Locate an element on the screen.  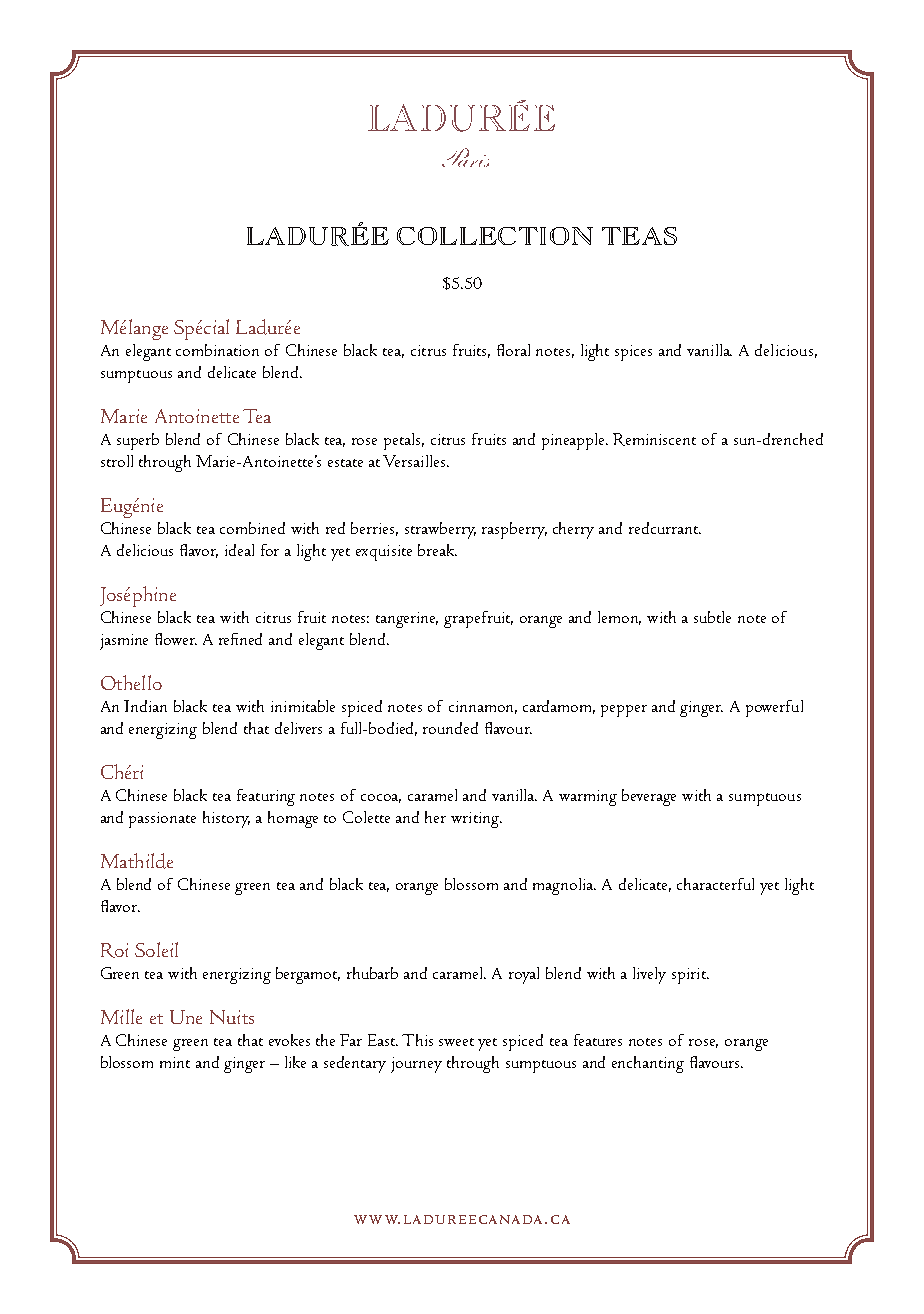
passionate is located at coordinates (162, 820).
